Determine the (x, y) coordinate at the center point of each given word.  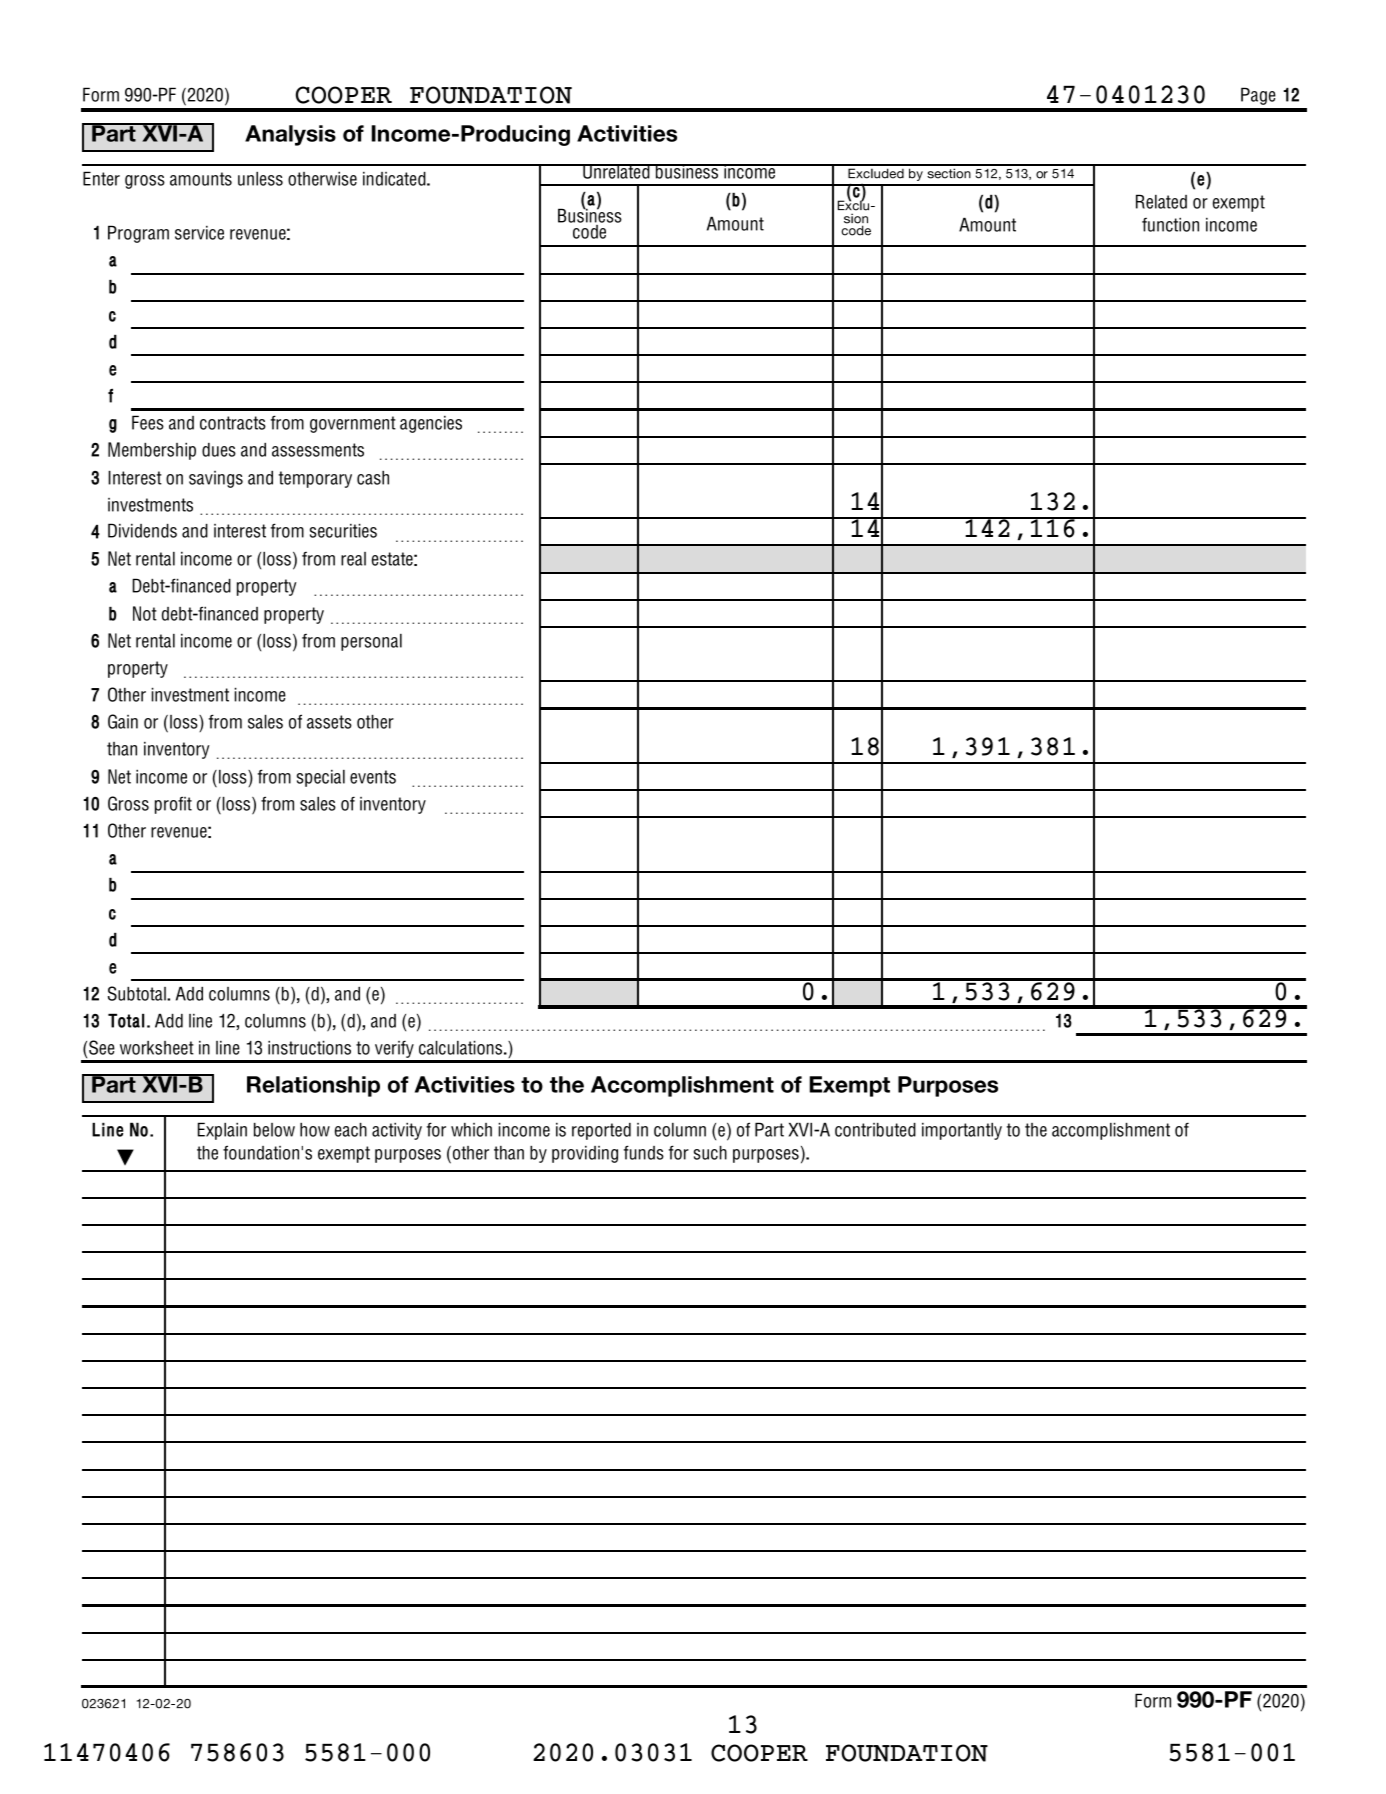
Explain (222, 1131)
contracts (233, 423)
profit (173, 805)
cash (373, 478)
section (949, 173)
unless (260, 179)
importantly (962, 1131)
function (1170, 224)
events (373, 777)
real (353, 559)
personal (371, 642)
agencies (431, 424)
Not (145, 613)
